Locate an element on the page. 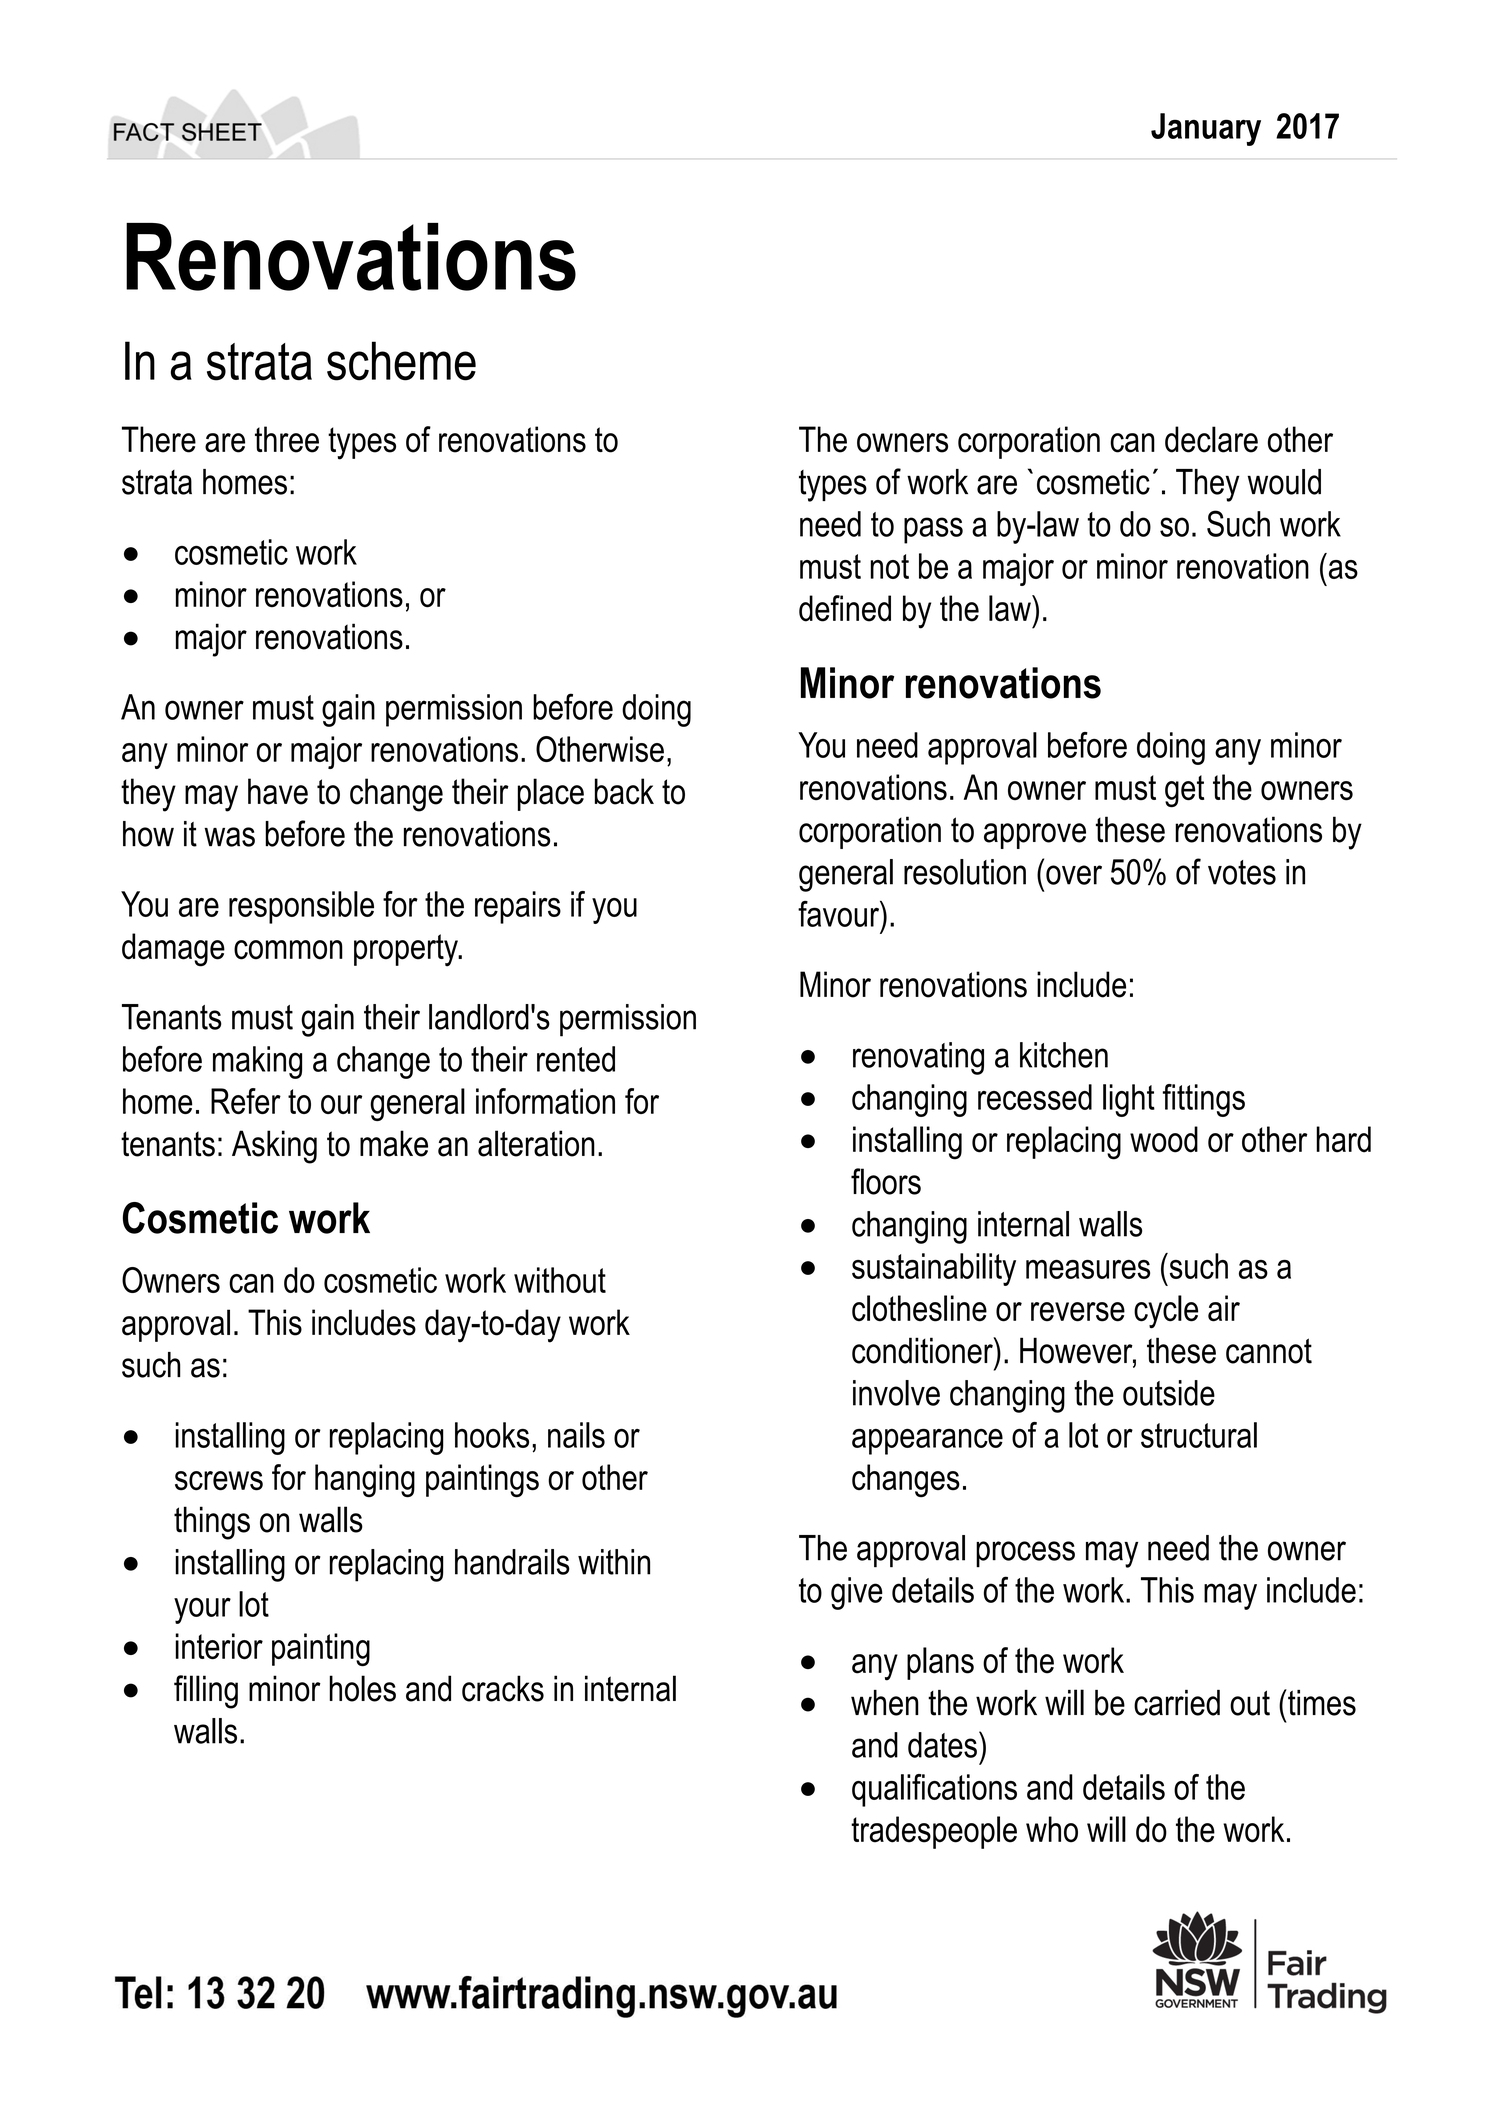  January is located at coordinates (1206, 129).
